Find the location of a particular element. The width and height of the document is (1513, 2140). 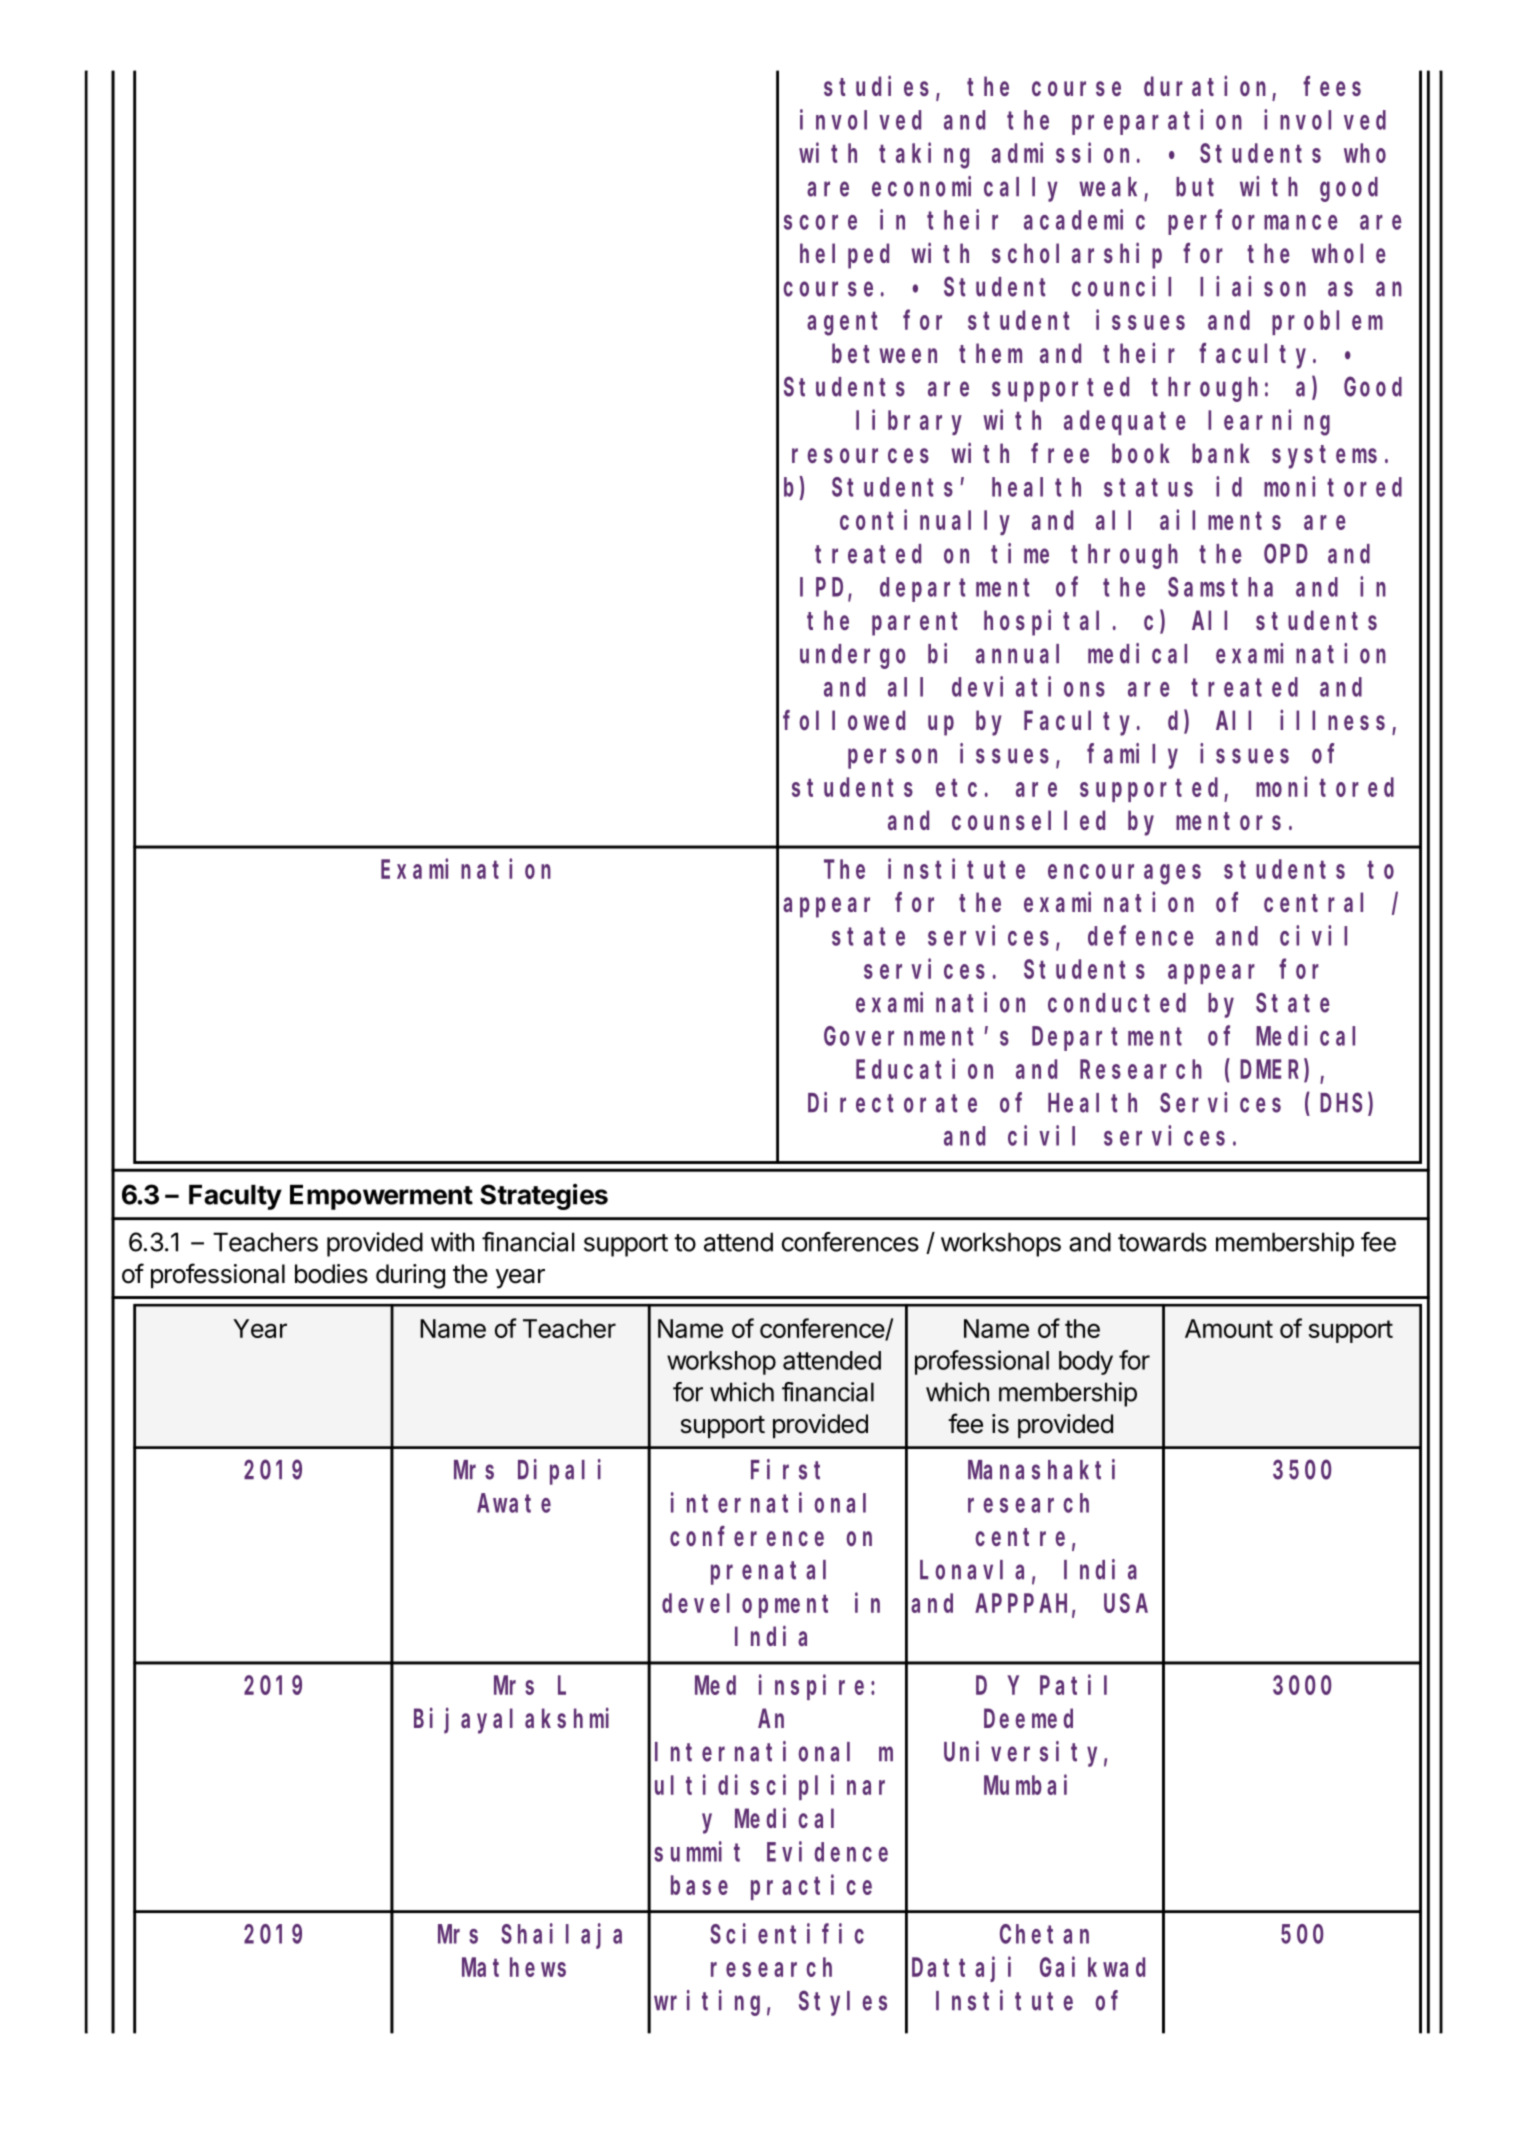

Mathews is located at coordinates (514, 1967).
